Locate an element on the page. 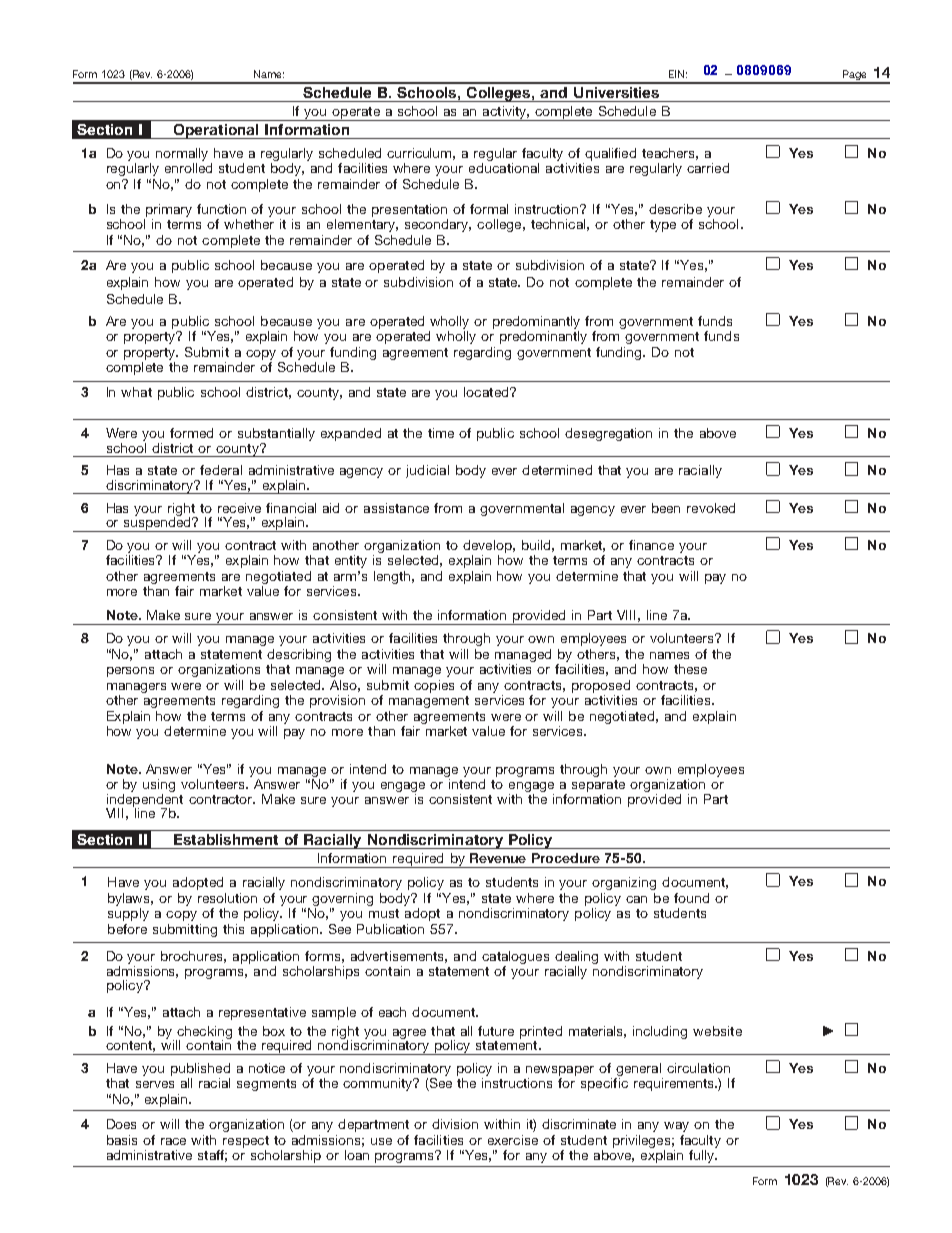  copies is located at coordinates (434, 686).
